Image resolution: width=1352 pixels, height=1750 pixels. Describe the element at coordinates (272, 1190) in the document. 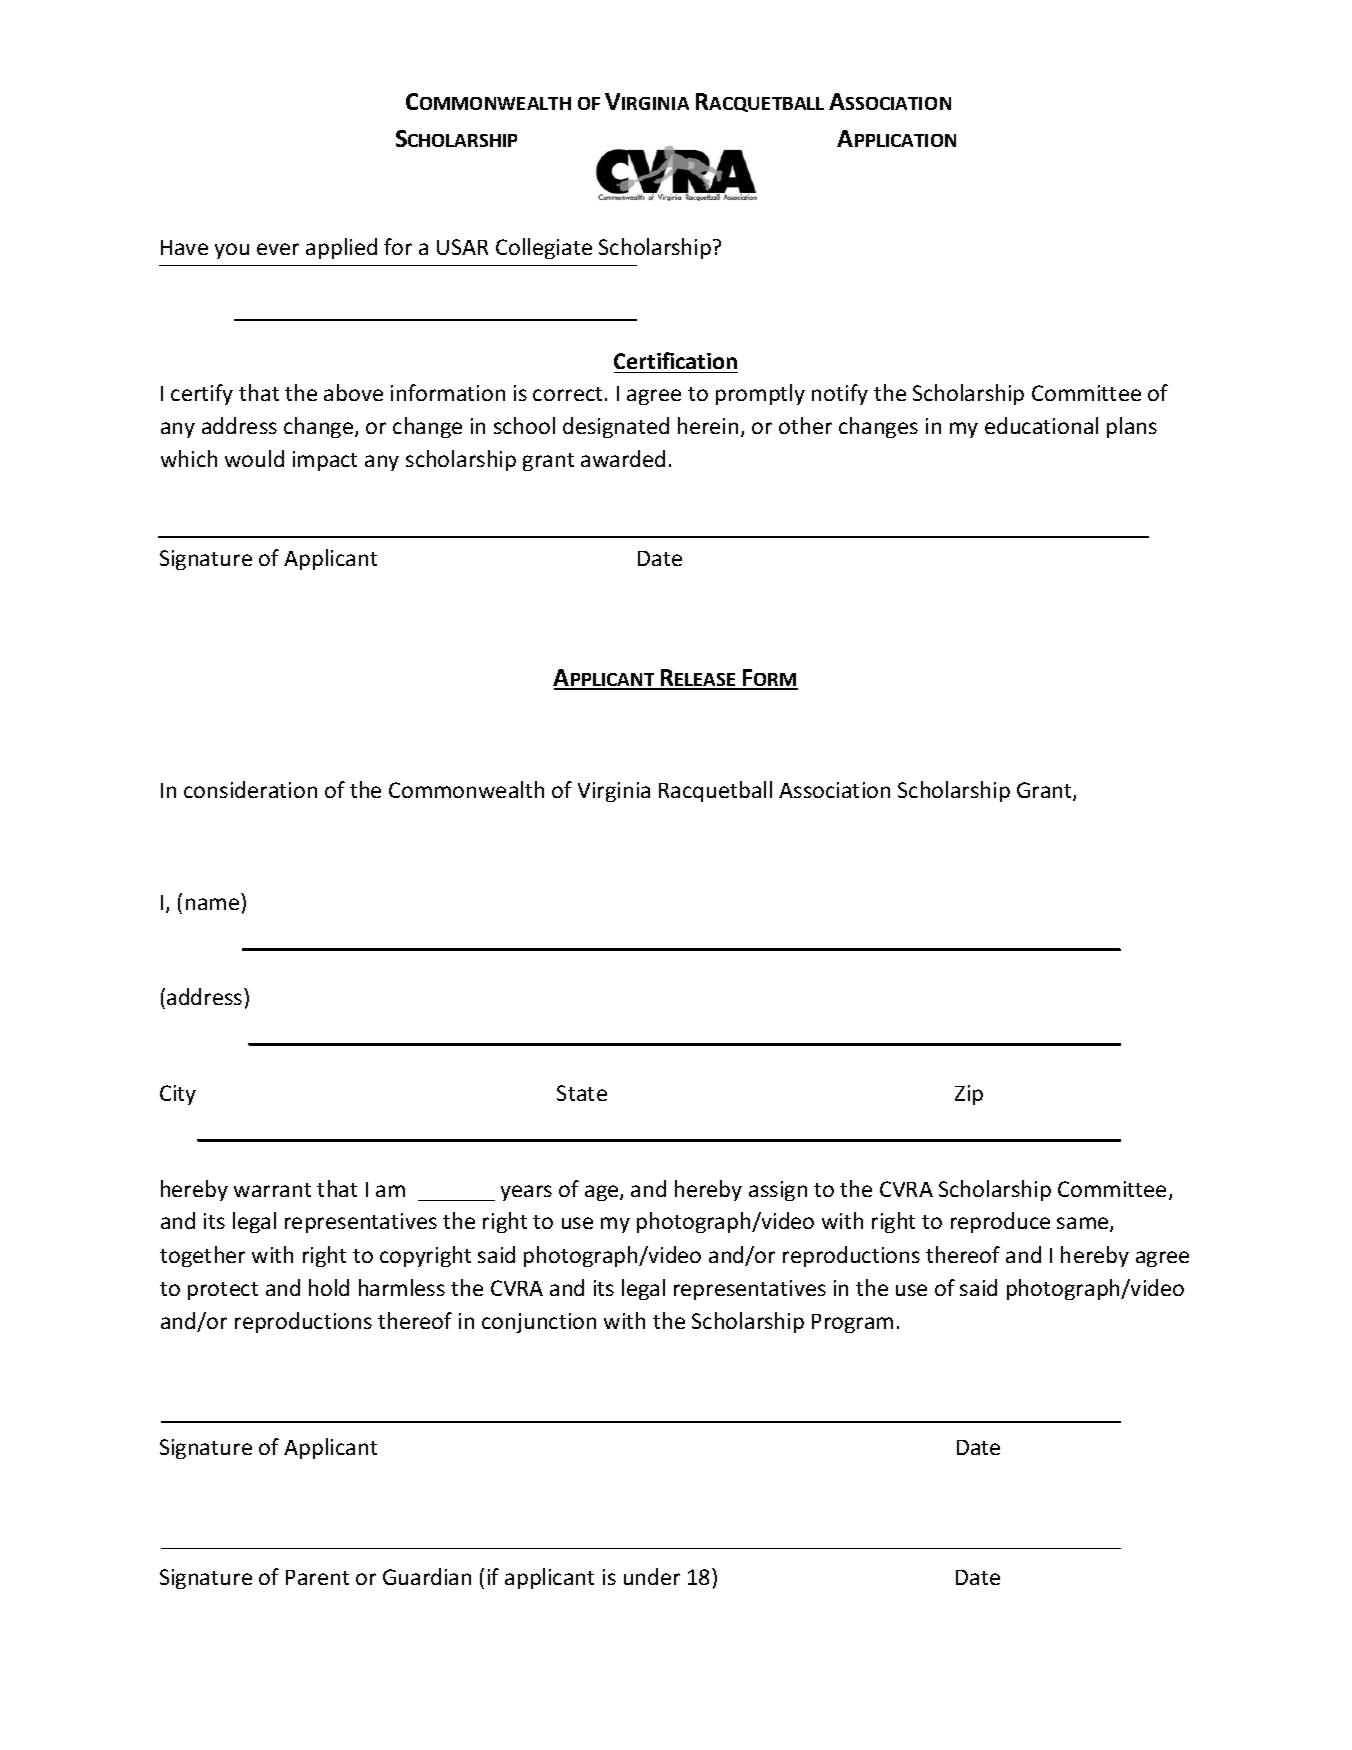

I see `warrant` at that location.
